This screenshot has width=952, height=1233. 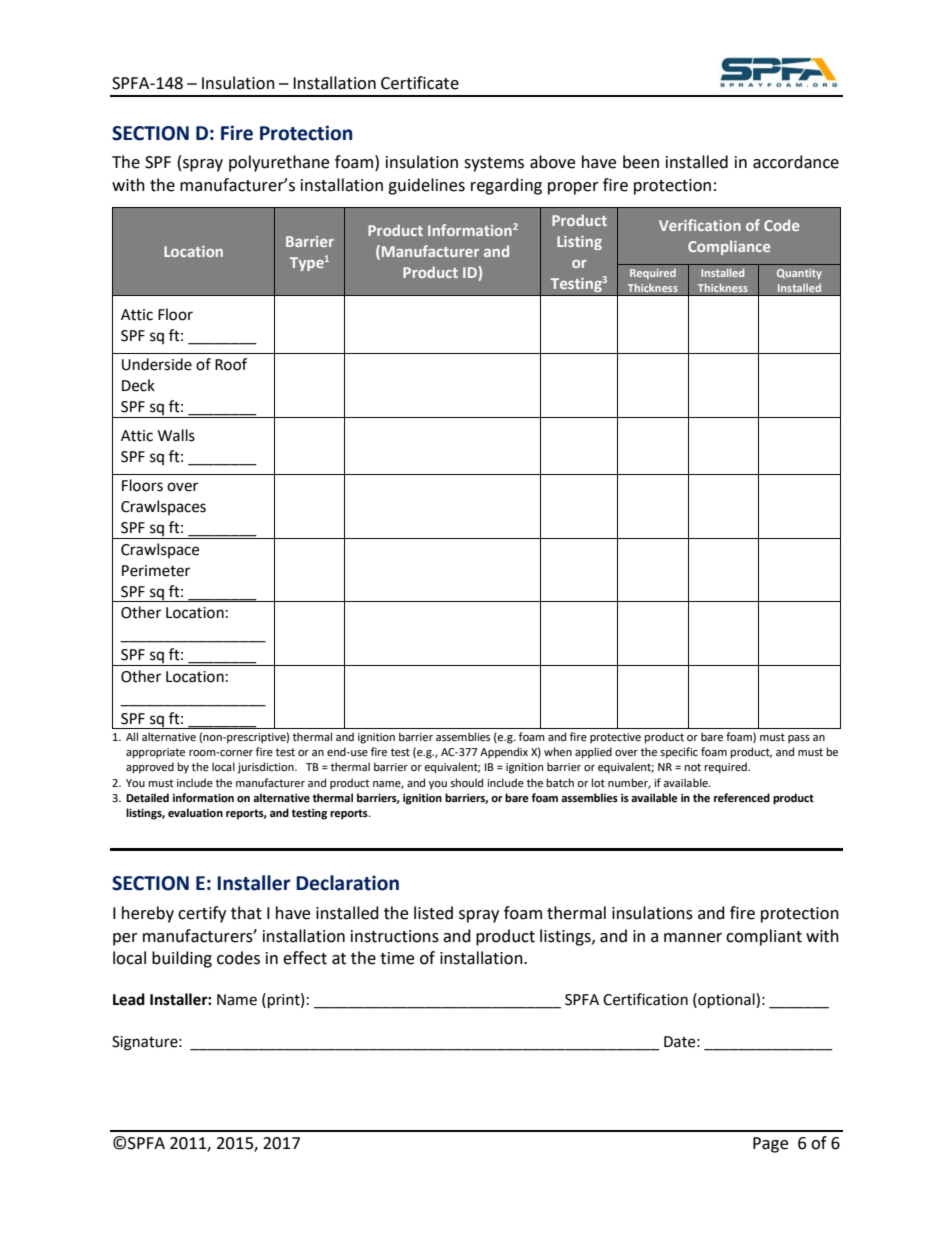 I want to click on accordance, so click(x=796, y=162).
